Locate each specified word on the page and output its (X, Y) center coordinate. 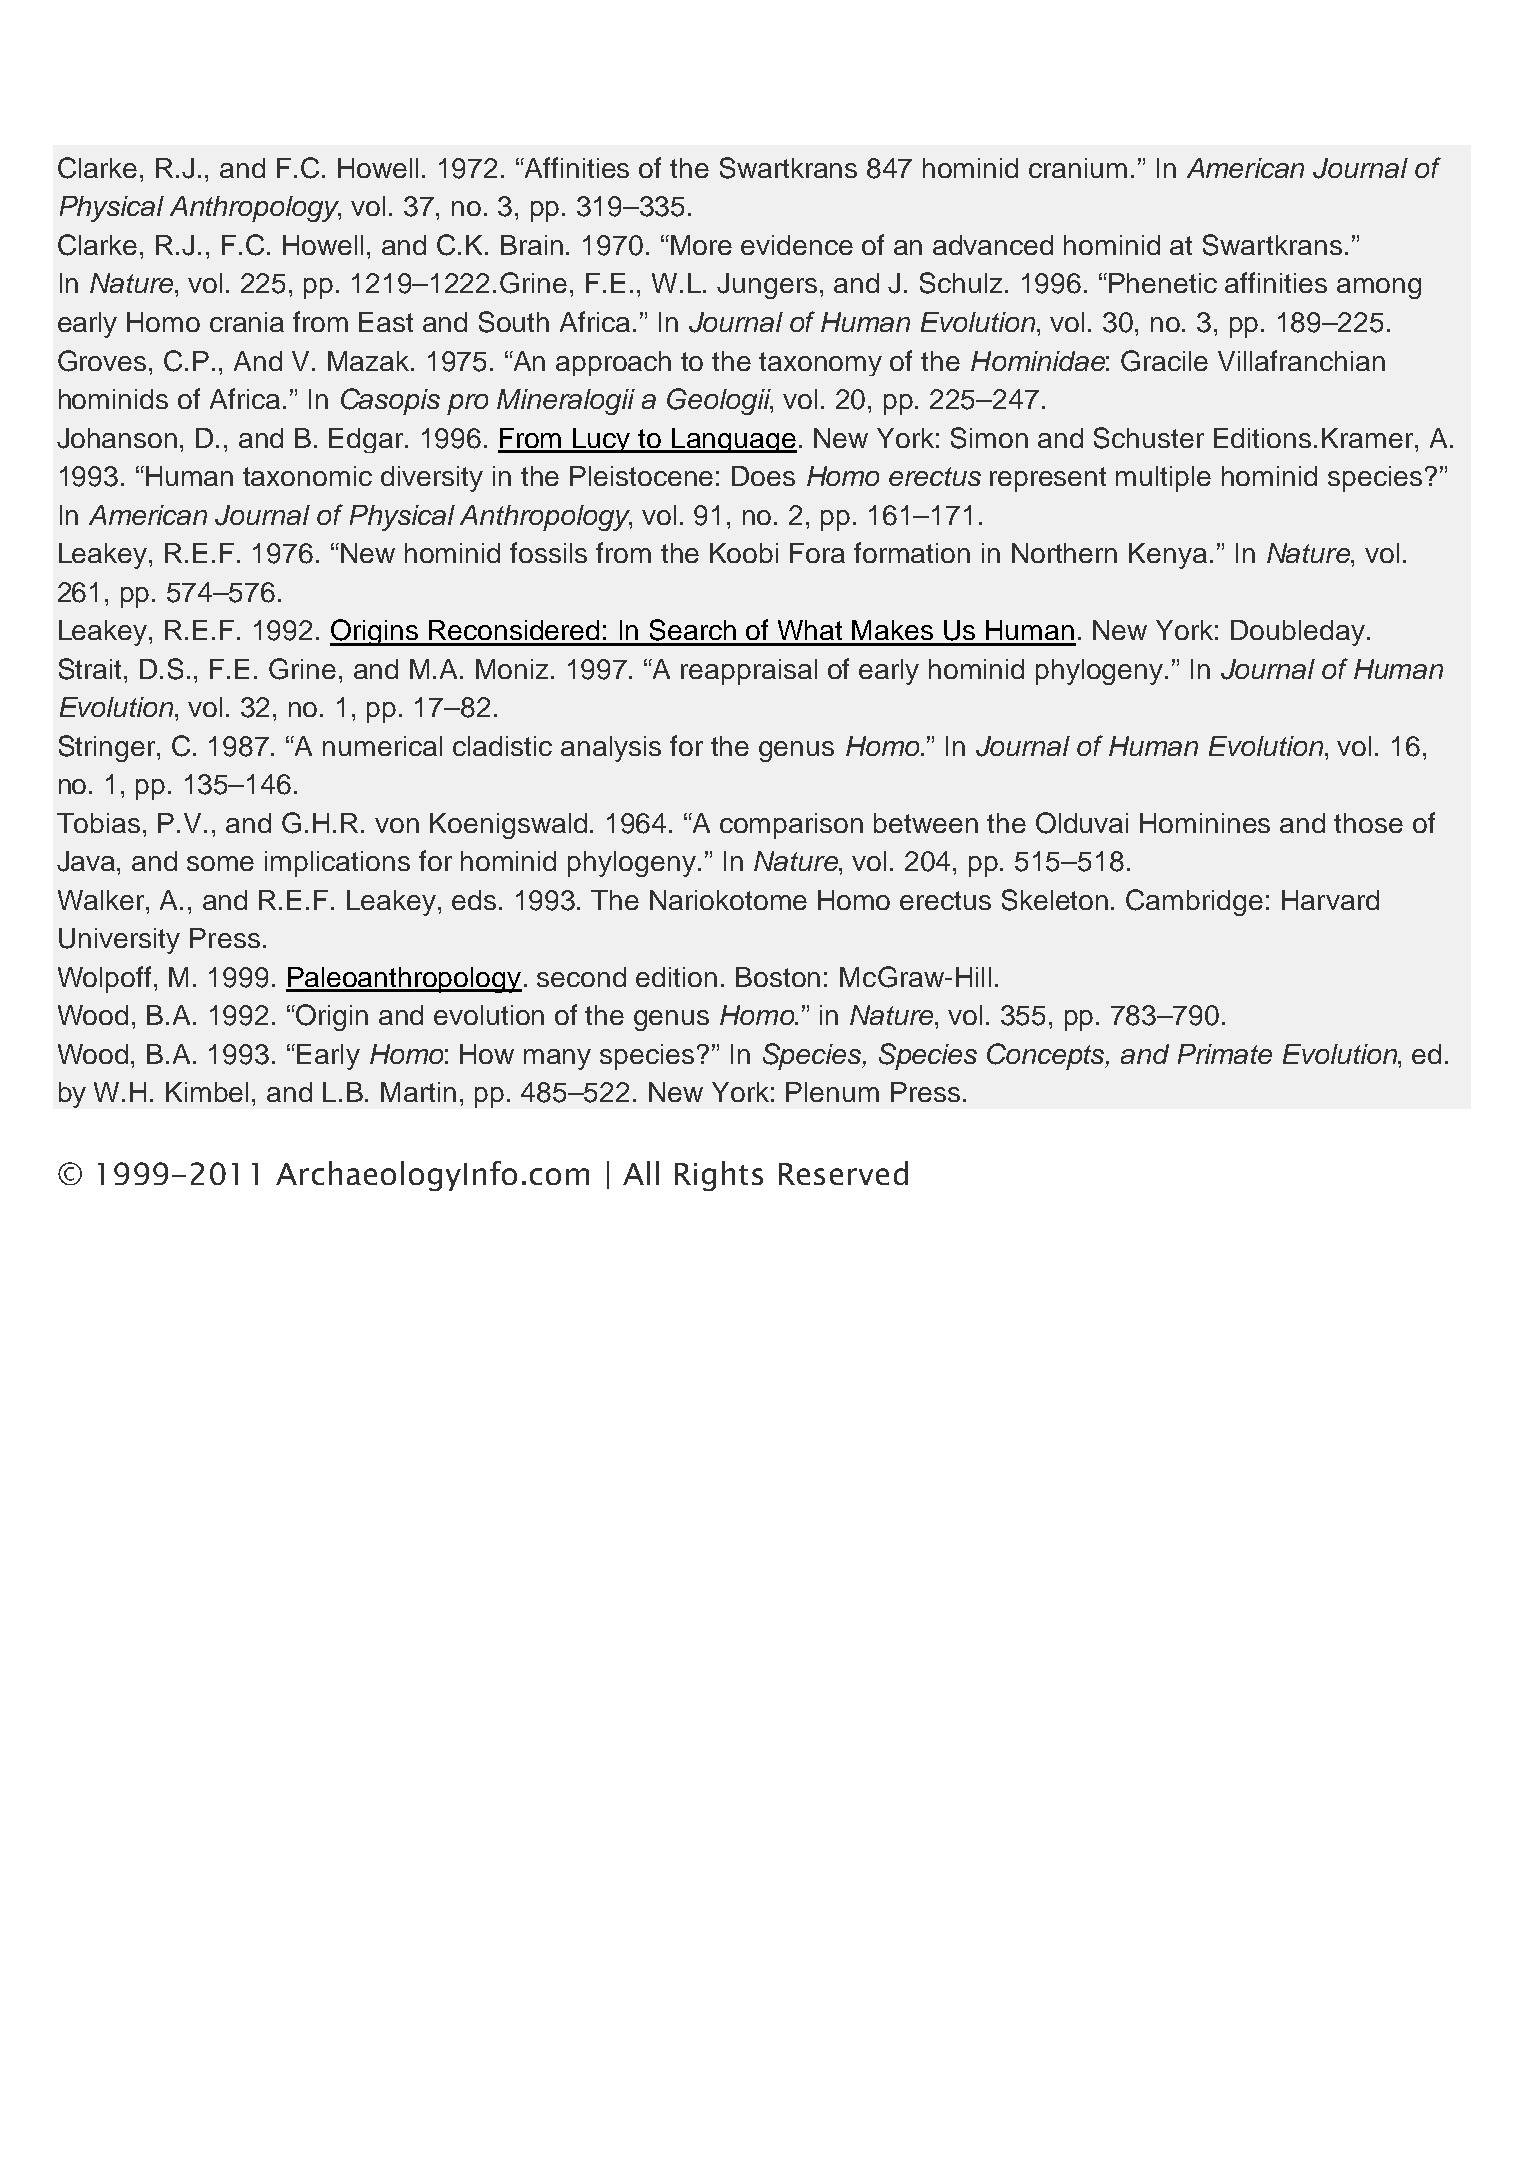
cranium (1078, 168)
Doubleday (1298, 633)
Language (734, 440)
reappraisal (749, 672)
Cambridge (1194, 902)
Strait (92, 669)
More (701, 245)
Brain (532, 245)
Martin (418, 1092)
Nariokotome (728, 900)
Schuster (1149, 438)
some (220, 863)
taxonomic (307, 476)
